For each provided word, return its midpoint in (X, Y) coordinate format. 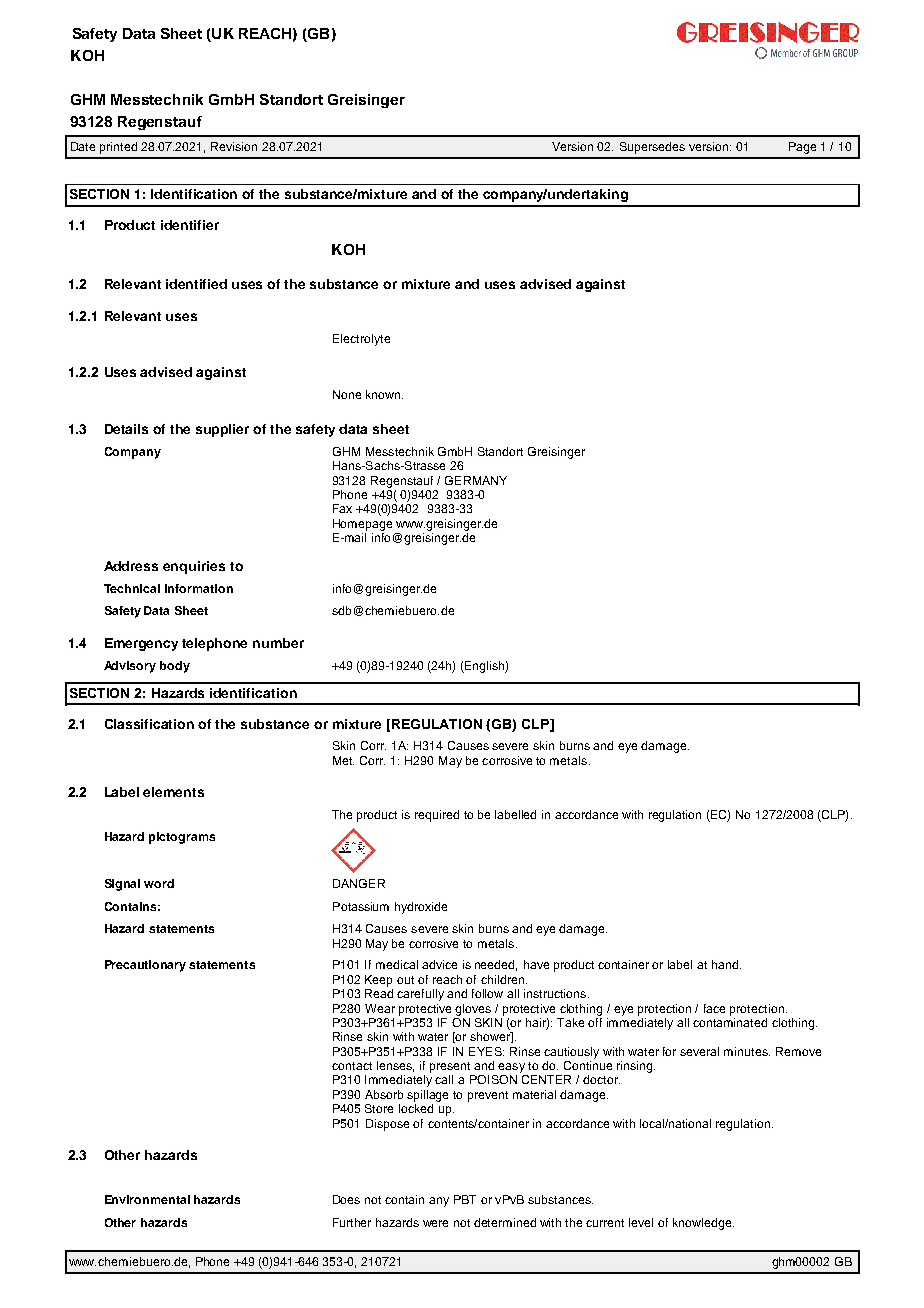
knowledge (703, 1224)
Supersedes (652, 148)
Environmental (147, 1199)
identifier (190, 225)
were (435, 1223)
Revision (234, 146)
